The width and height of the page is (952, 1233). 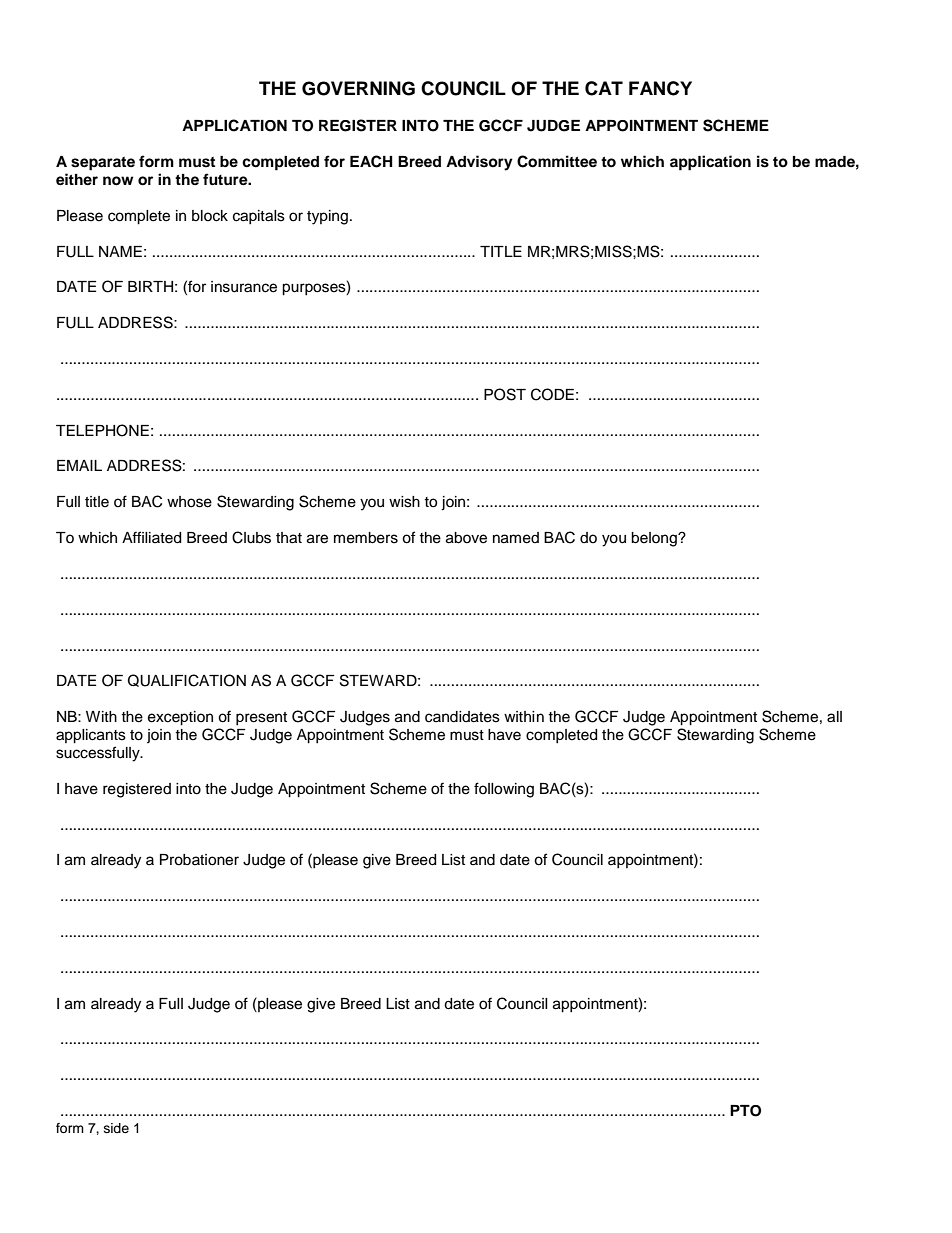 What do you see at coordinates (466, 538) in the page?
I see `above` at bounding box center [466, 538].
